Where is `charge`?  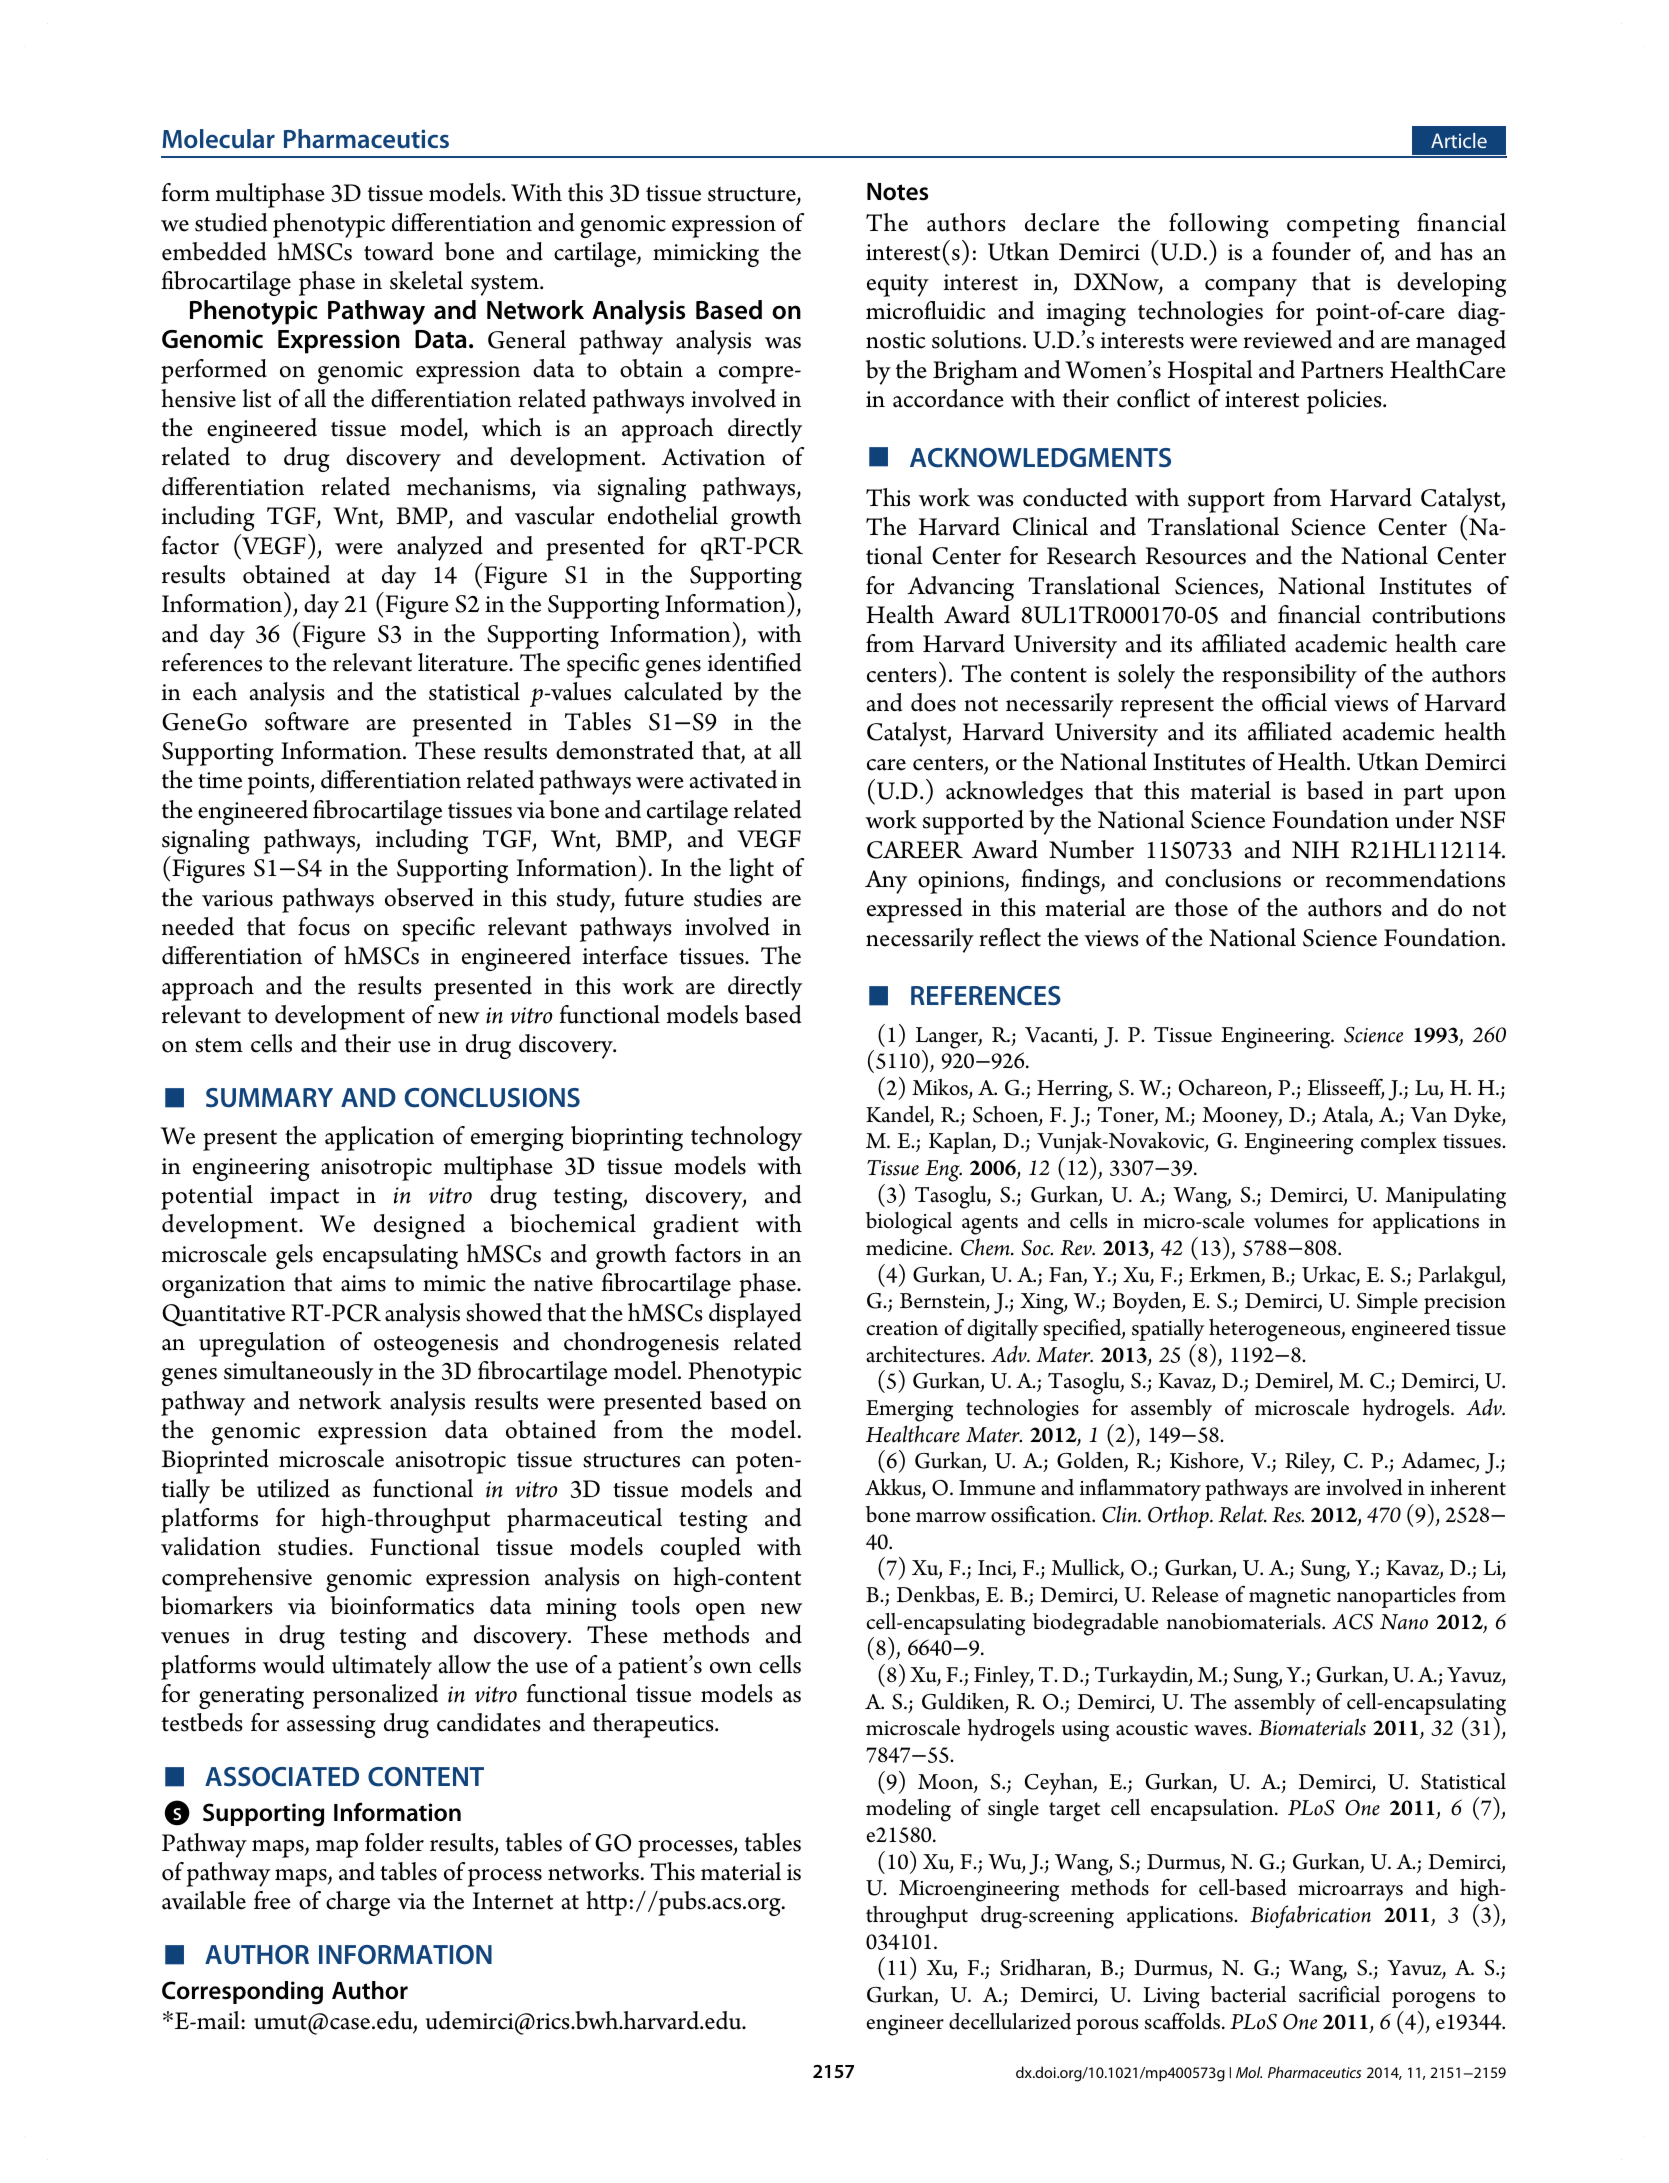
charge is located at coordinates (358, 1903).
